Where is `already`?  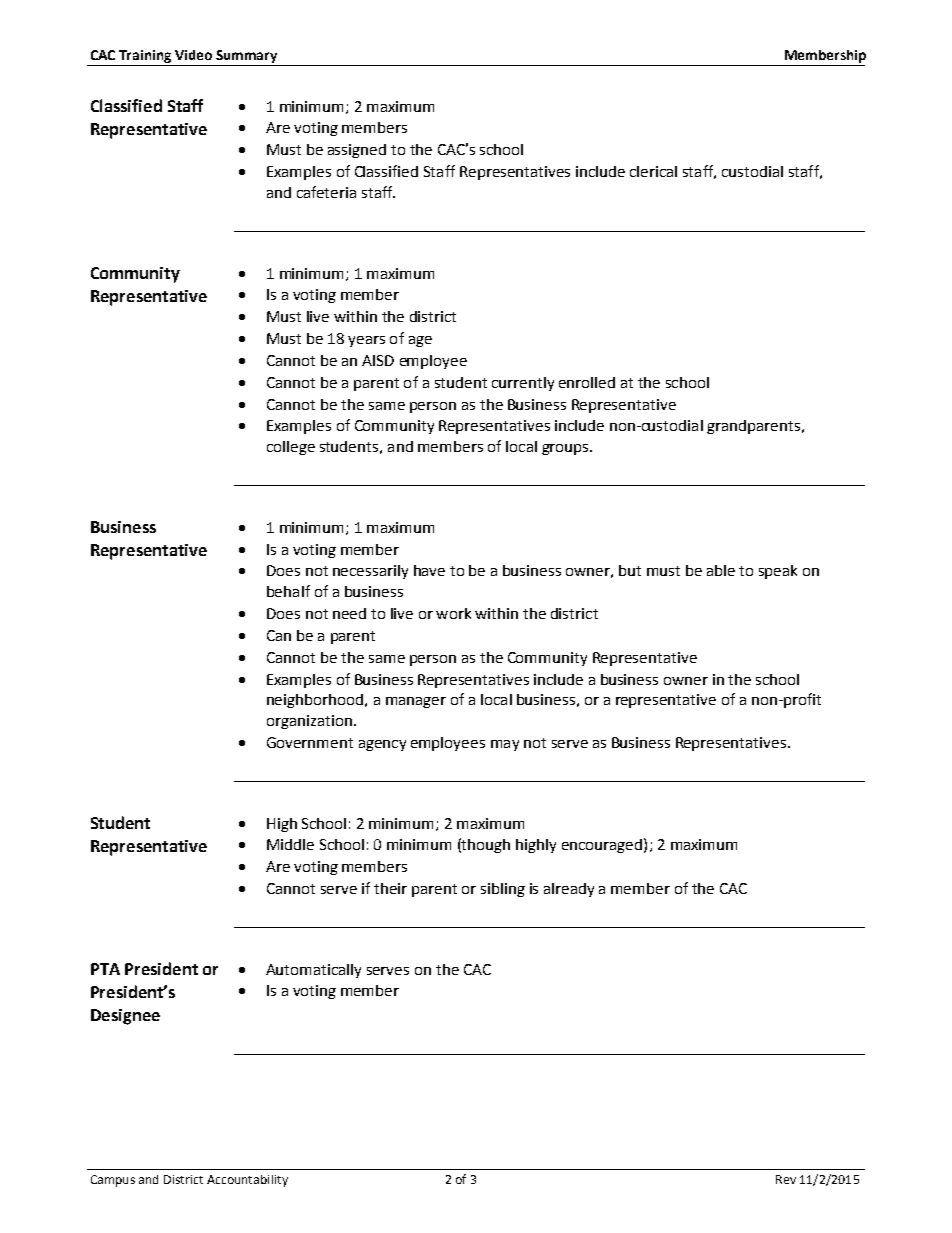 already is located at coordinates (569, 890).
